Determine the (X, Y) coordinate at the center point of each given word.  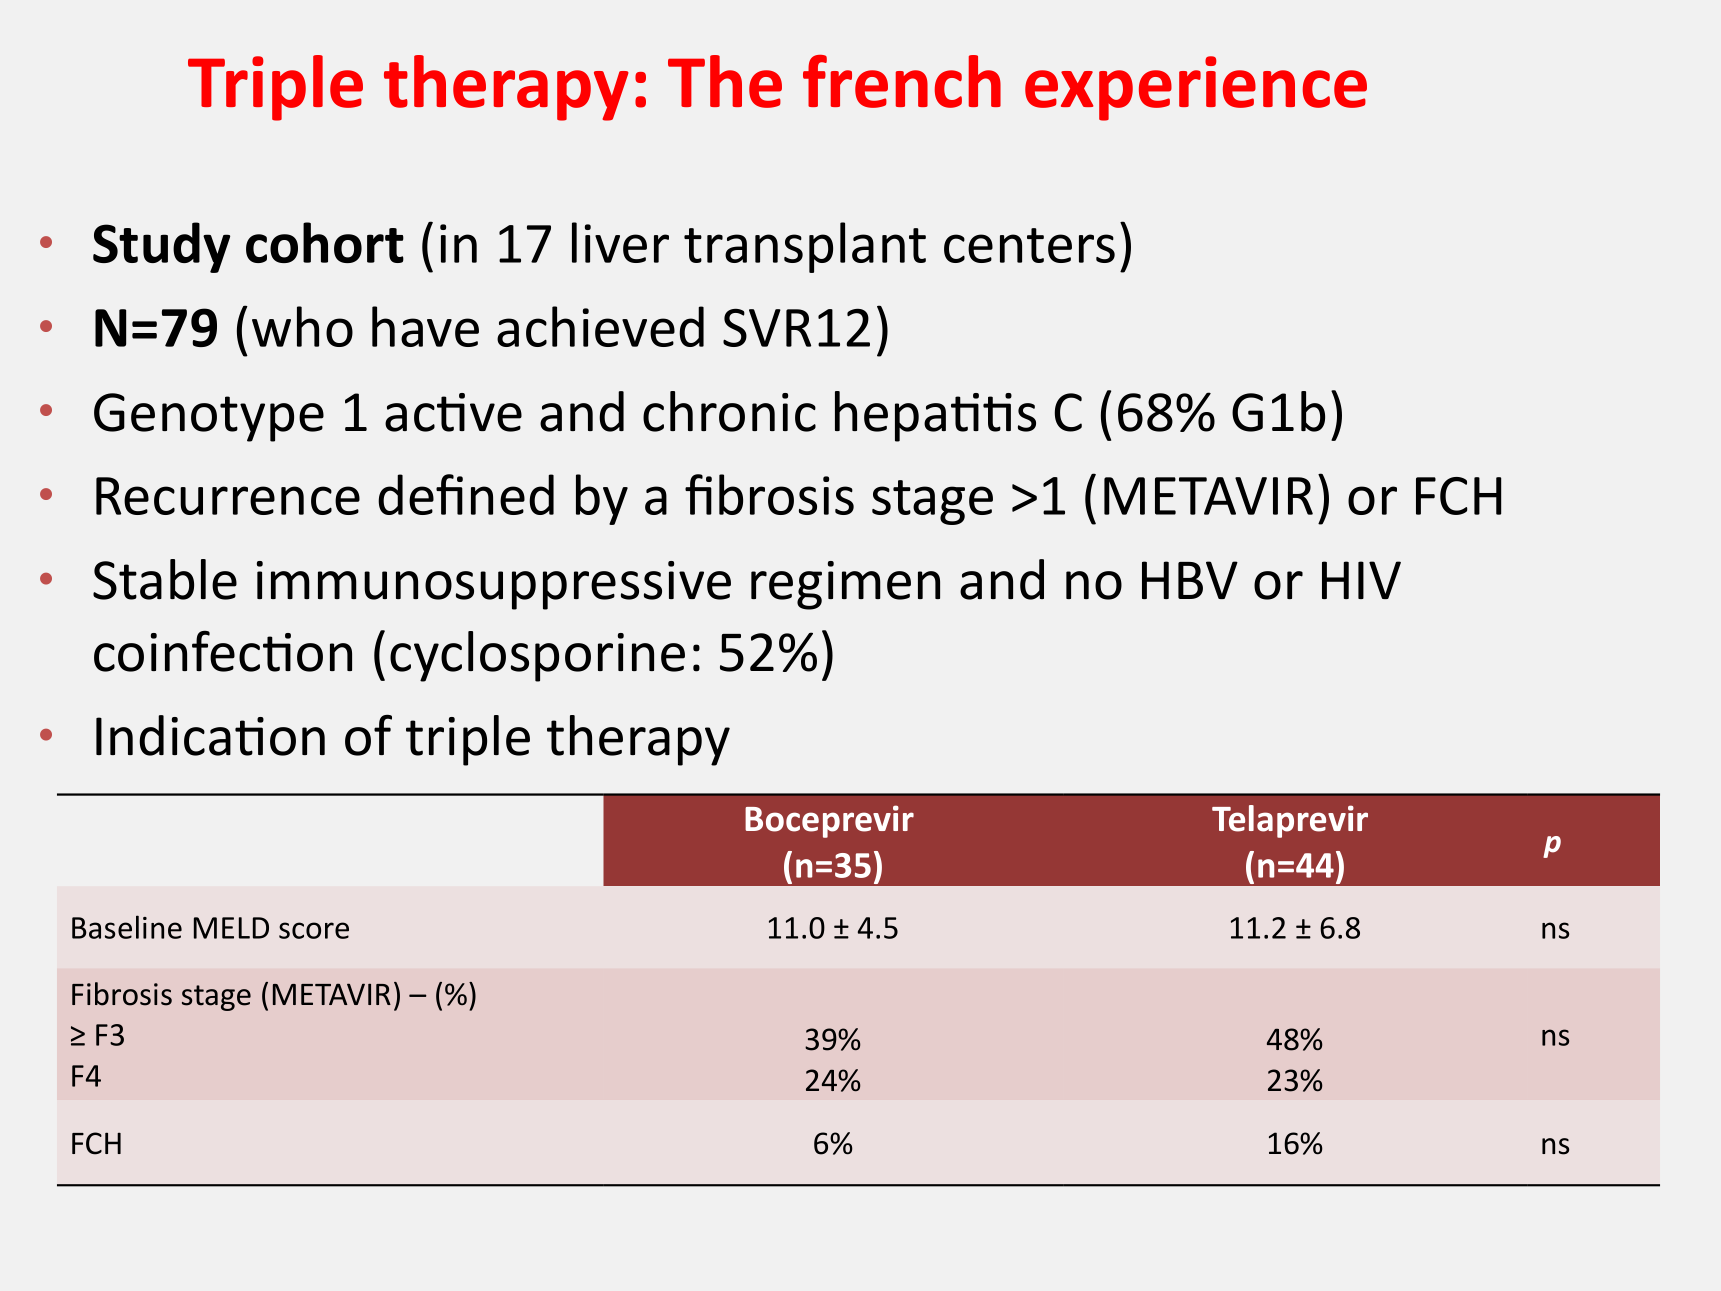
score (314, 930)
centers (1029, 245)
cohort (325, 242)
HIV (1361, 580)
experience (1196, 88)
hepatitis (935, 416)
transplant (805, 247)
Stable (165, 579)
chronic (729, 411)
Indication (210, 735)
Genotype (209, 417)
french (902, 81)
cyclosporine (537, 656)
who (302, 326)
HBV (1190, 580)
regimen (845, 585)
